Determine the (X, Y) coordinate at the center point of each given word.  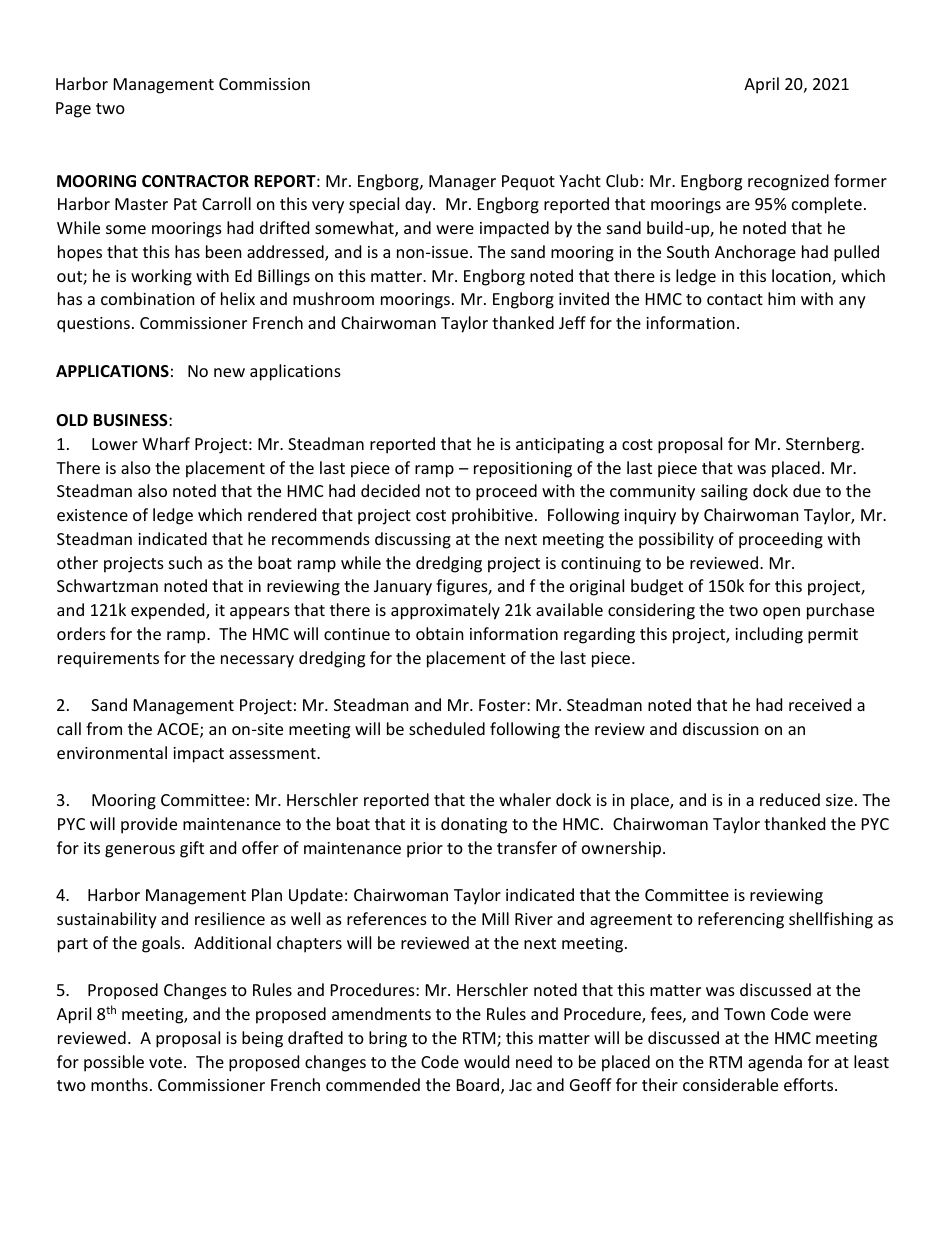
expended (169, 611)
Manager (462, 183)
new (229, 372)
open (781, 613)
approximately (445, 611)
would (486, 1061)
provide (149, 825)
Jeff (572, 322)
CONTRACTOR (195, 181)
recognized (788, 182)
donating (474, 825)
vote (167, 1062)
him (781, 298)
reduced (790, 799)
